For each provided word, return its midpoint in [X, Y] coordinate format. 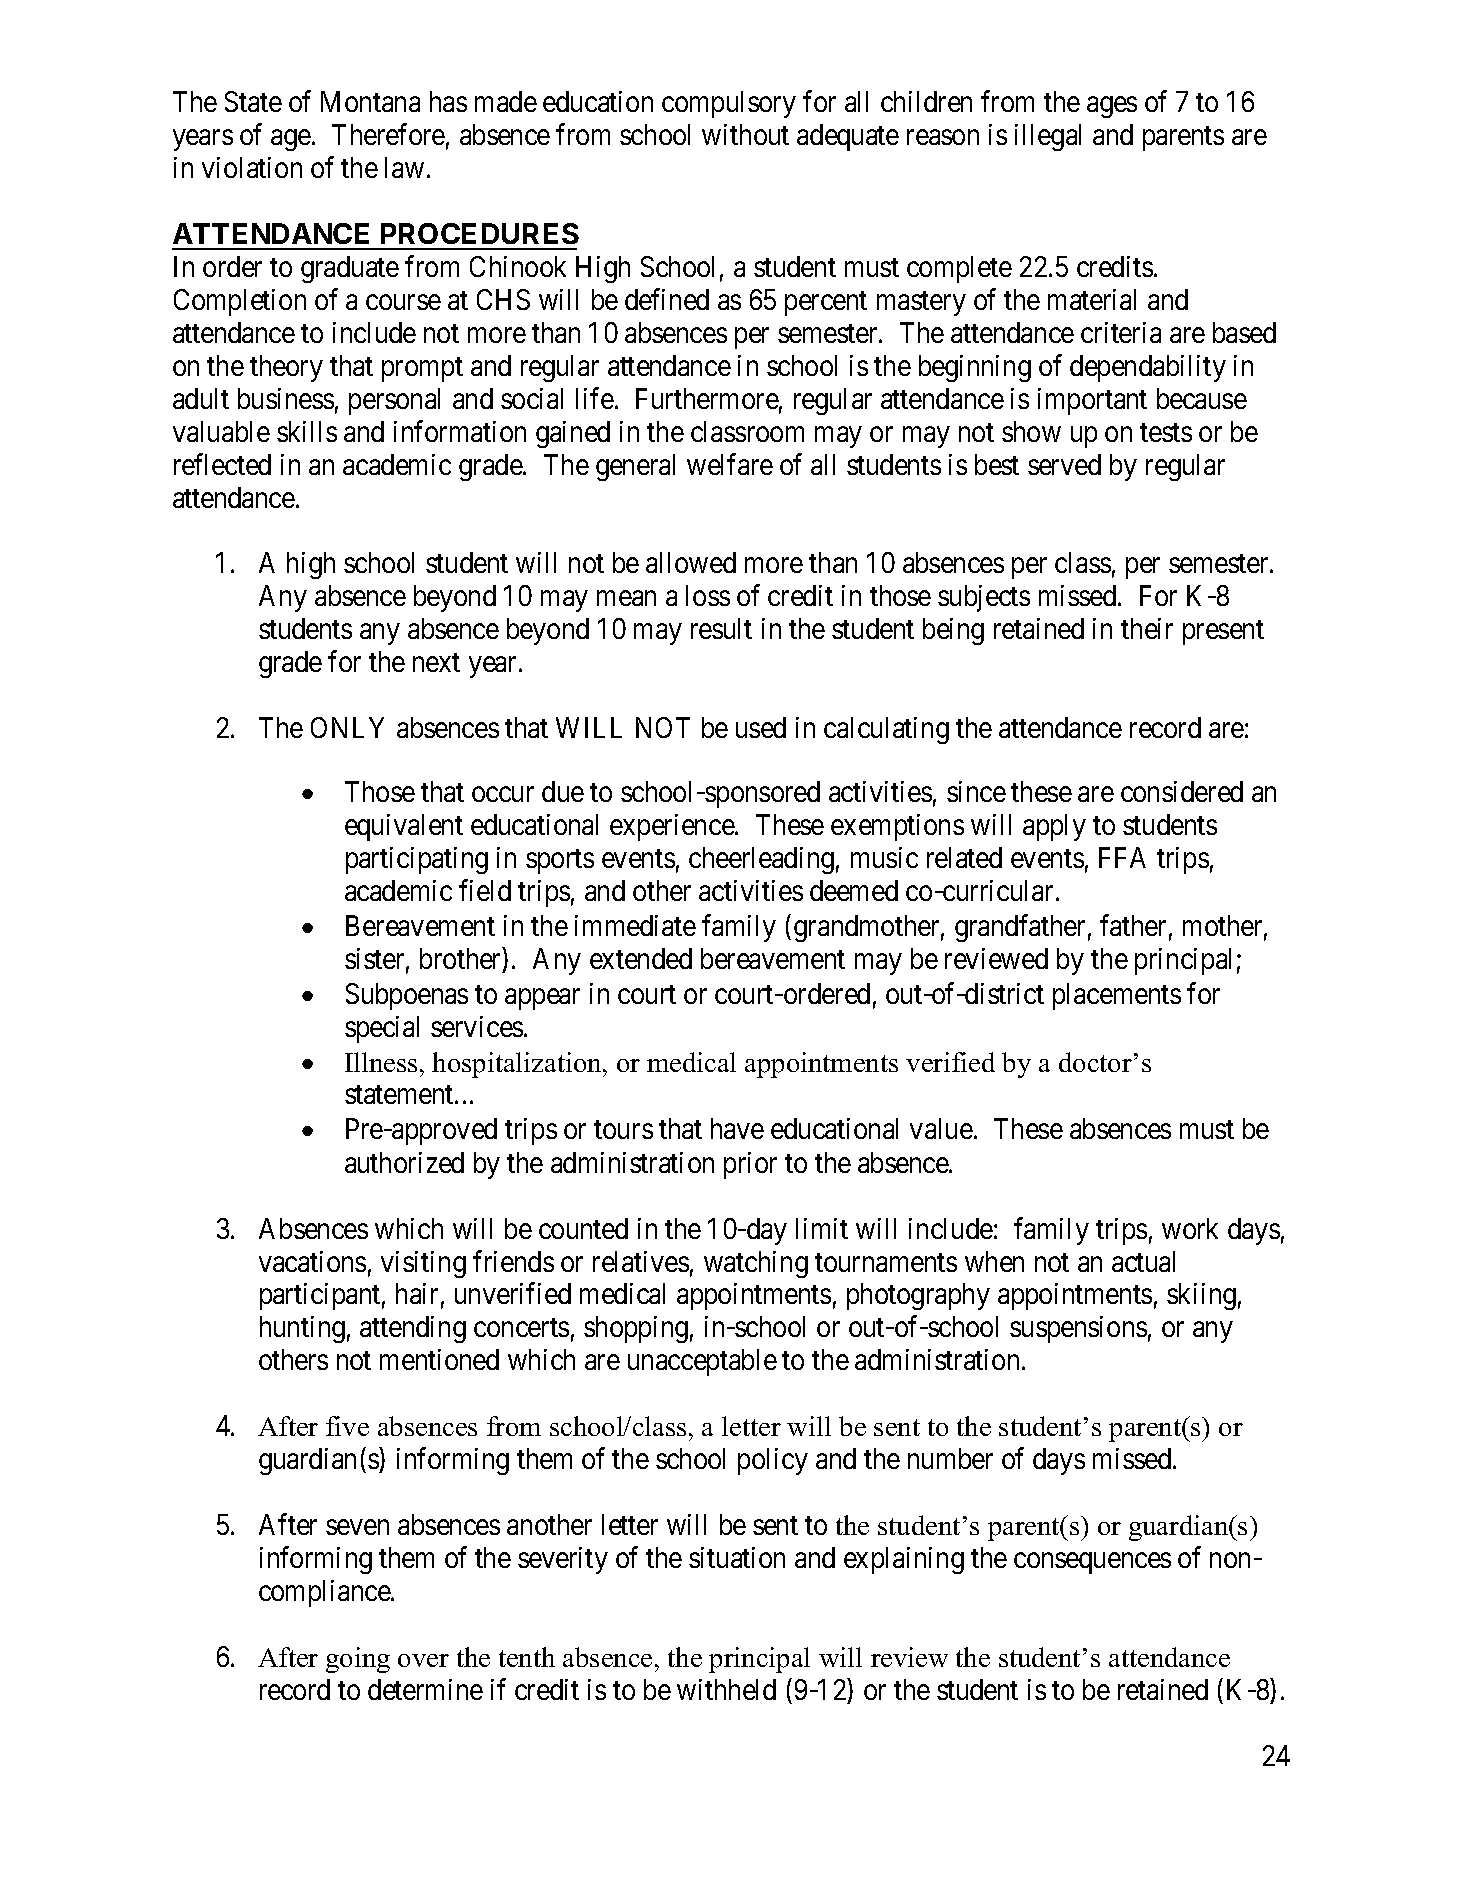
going [358, 1660]
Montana [370, 101]
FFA [1122, 857]
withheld [726, 1689]
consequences [1092, 1563]
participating [417, 860]
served [1064, 464]
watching [756, 1264]
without [745, 134]
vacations [312, 1261]
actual [1143, 1261]
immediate [635, 925]
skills [307, 431]
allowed [691, 562]
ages [1112, 107]
